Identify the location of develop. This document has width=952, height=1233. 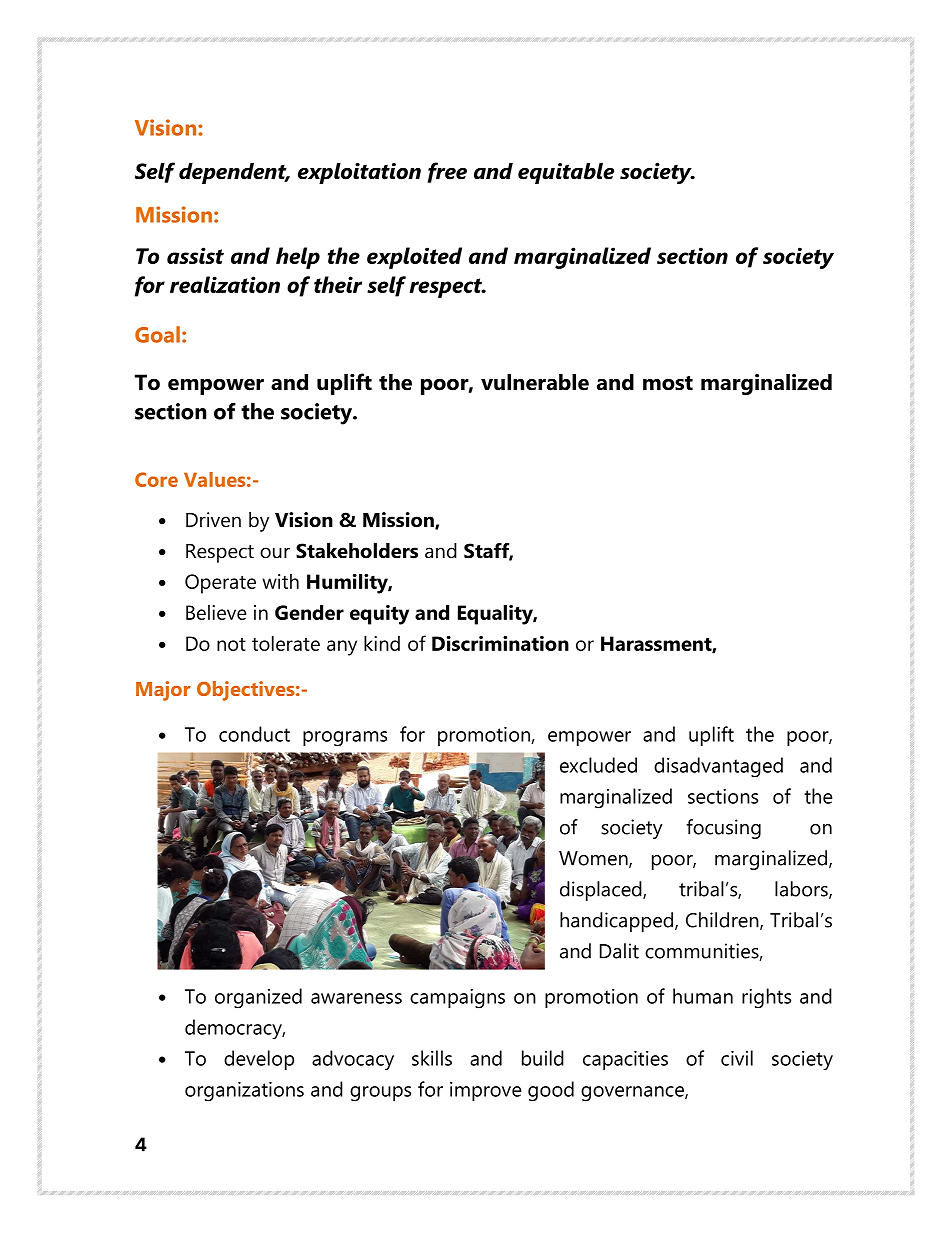
(259, 1060).
